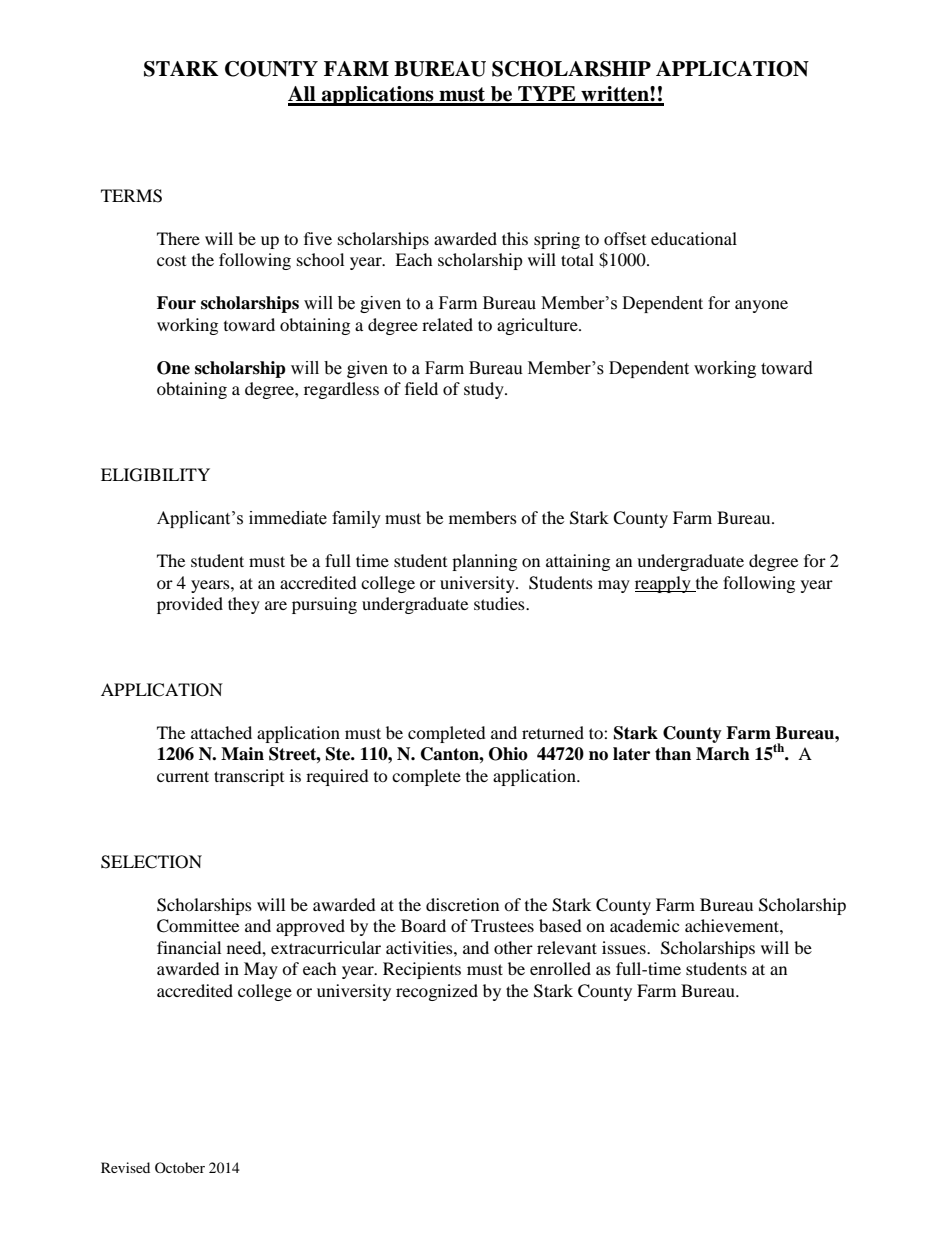 The height and width of the page is (1233, 952). Describe the element at coordinates (508, 754) in the page. I see `Ohio` at that location.
